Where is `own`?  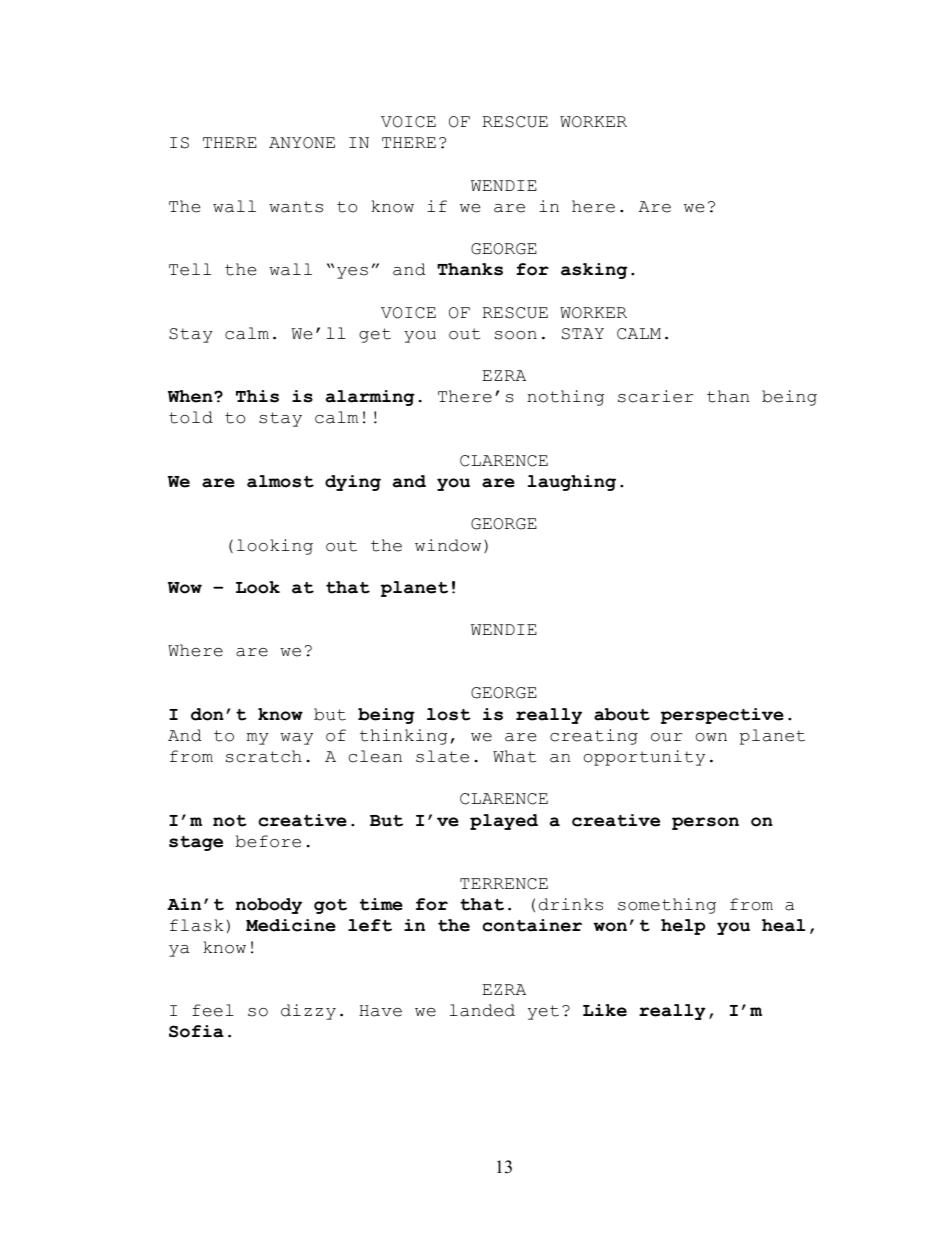 own is located at coordinates (711, 737).
